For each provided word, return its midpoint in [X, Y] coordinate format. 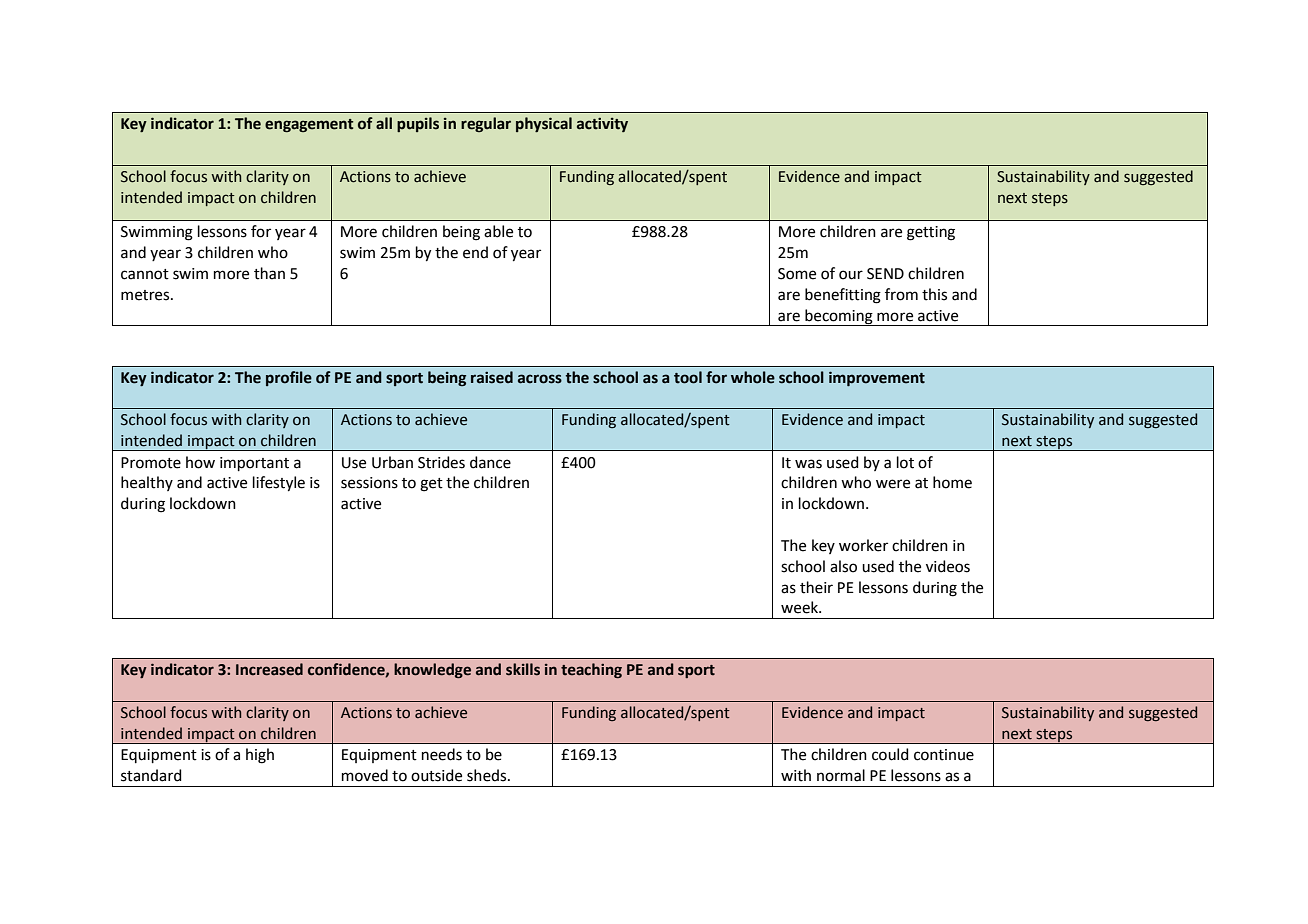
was [808, 464]
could [890, 754]
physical [544, 124]
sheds [488, 775]
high [260, 756]
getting [931, 233]
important [254, 464]
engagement [309, 125]
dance [490, 462]
